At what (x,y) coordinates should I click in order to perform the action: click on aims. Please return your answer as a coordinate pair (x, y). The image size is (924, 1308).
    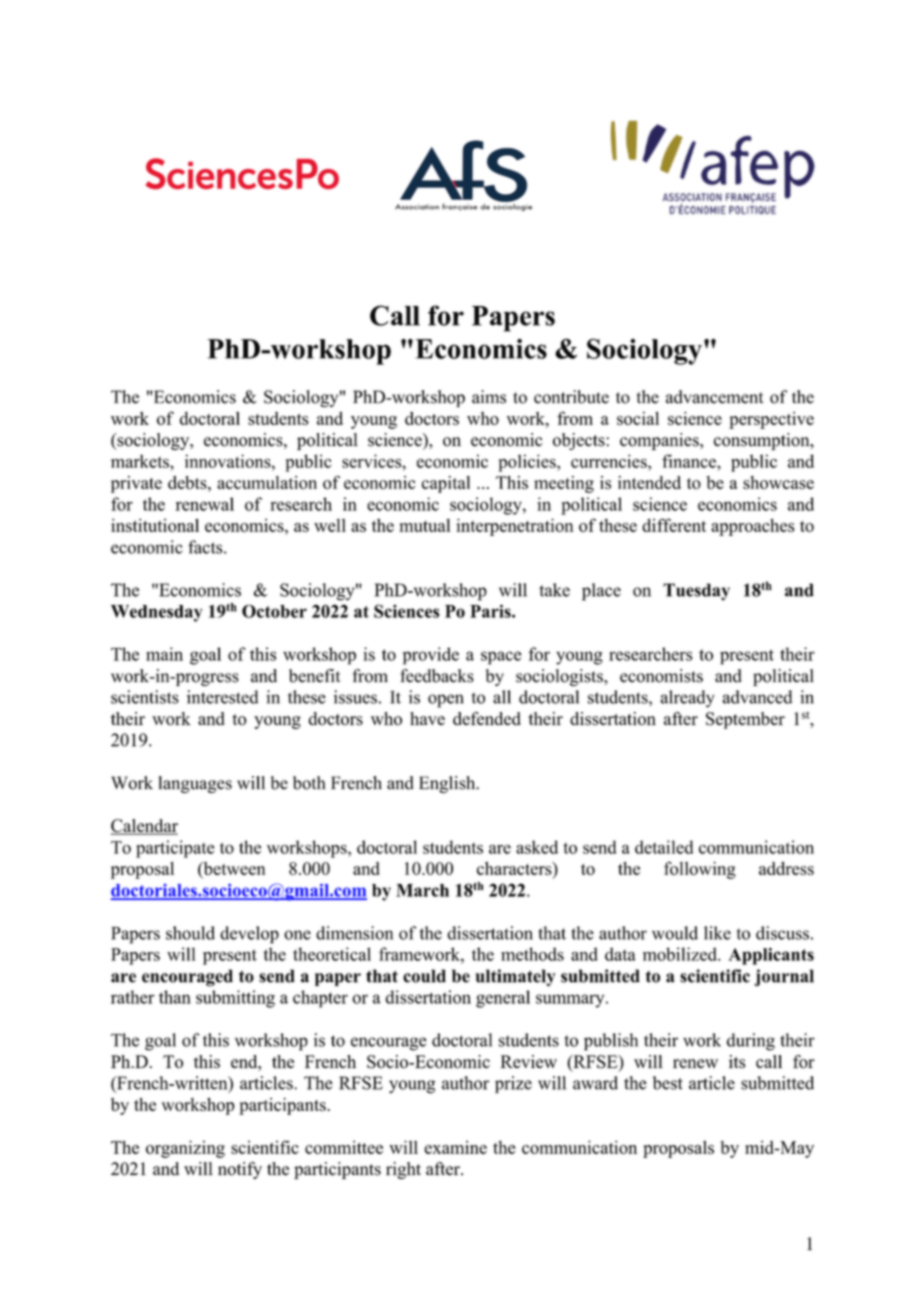
    Looking at the image, I should click on (489, 397).
